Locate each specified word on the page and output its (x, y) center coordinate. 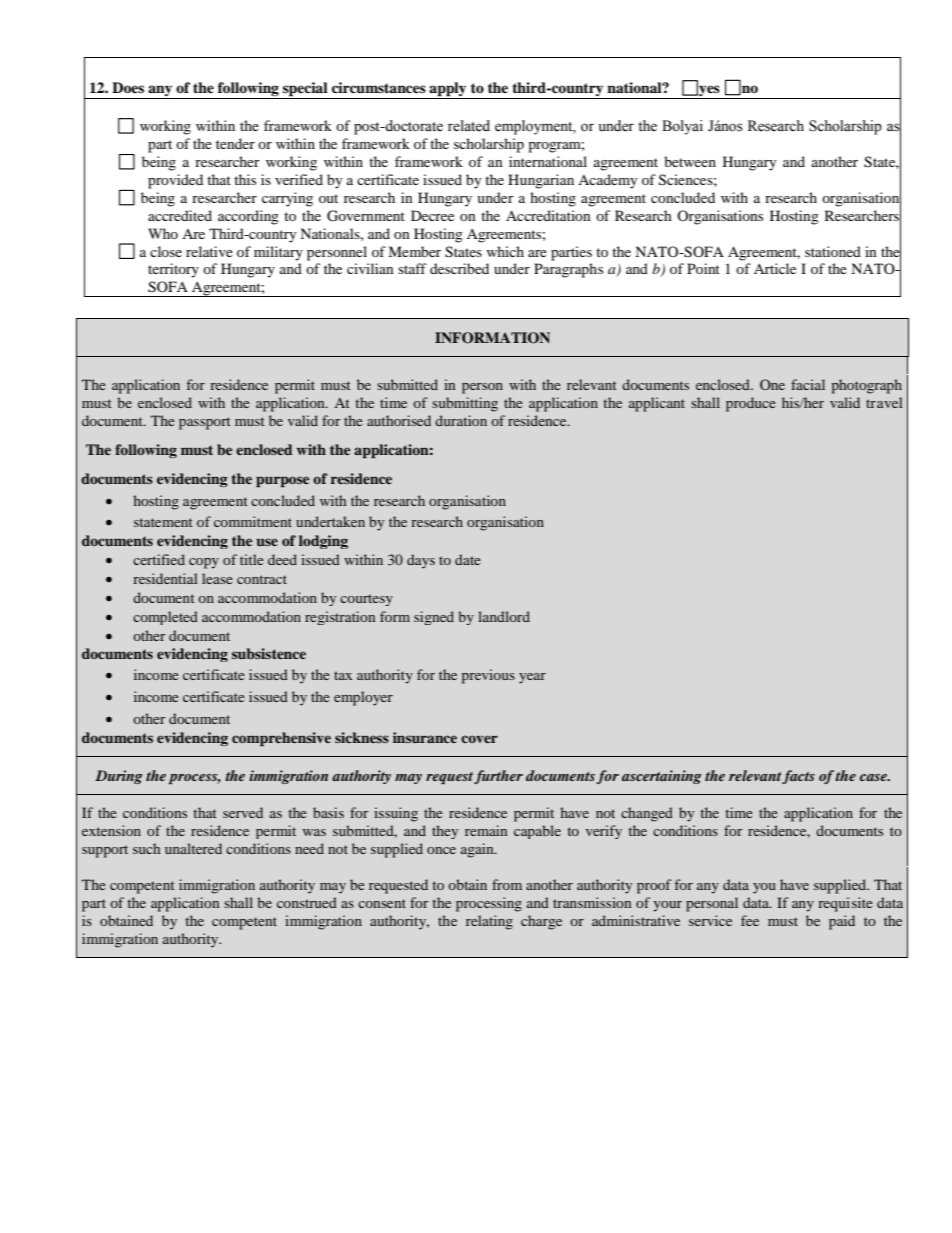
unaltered (193, 848)
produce (751, 404)
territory (173, 270)
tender (235, 143)
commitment (253, 521)
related (469, 126)
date (468, 559)
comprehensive (281, 739)
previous (488, 676)
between (690, 161)
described (459, 268)
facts (798, 777)
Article (775, 268)
